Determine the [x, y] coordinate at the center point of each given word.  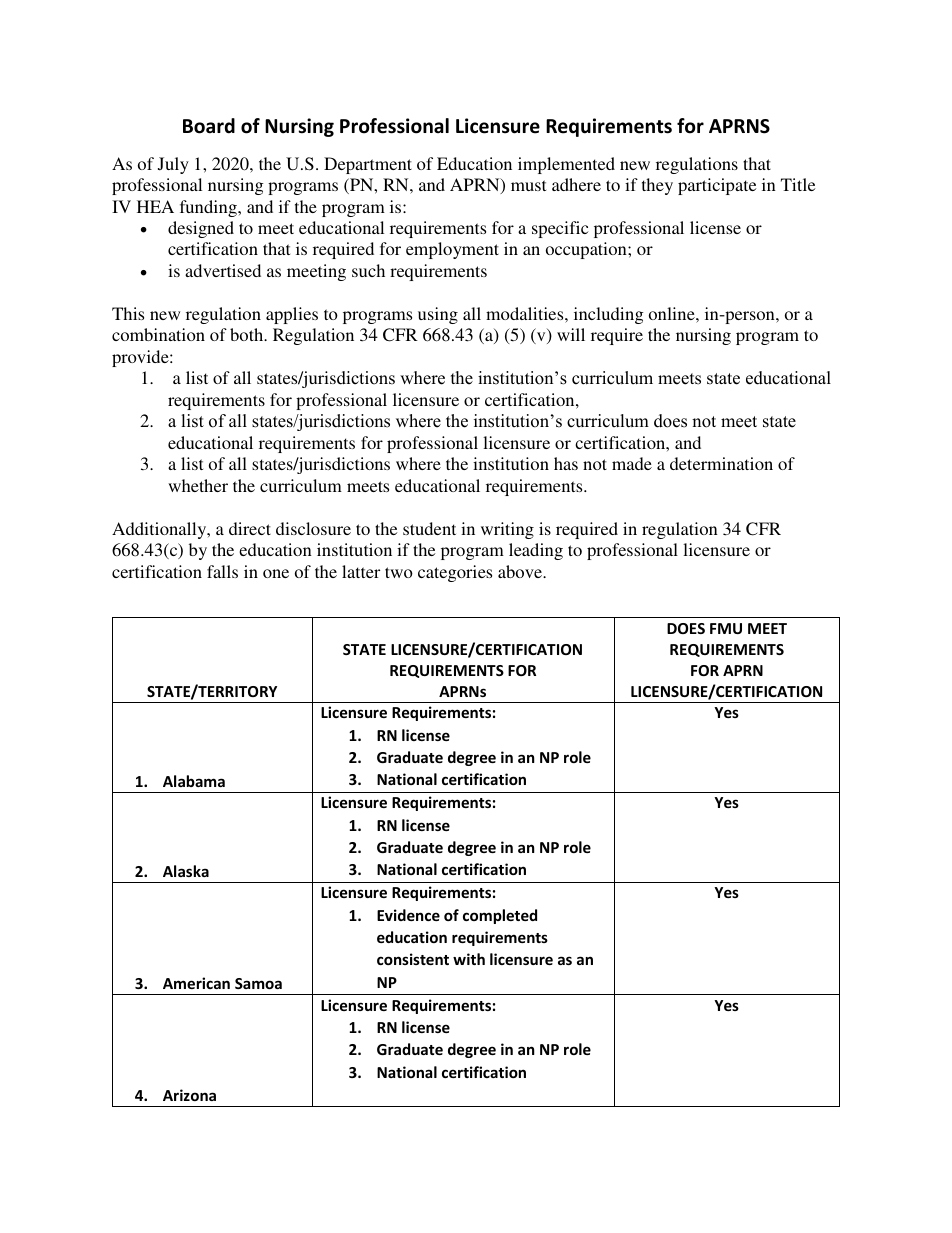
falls [222, 571]
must [528, 185]
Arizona [189, 1095]
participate [717, 186]
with [469, 959]
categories [455, 573]
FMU [726, 628]
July [173, 165]
